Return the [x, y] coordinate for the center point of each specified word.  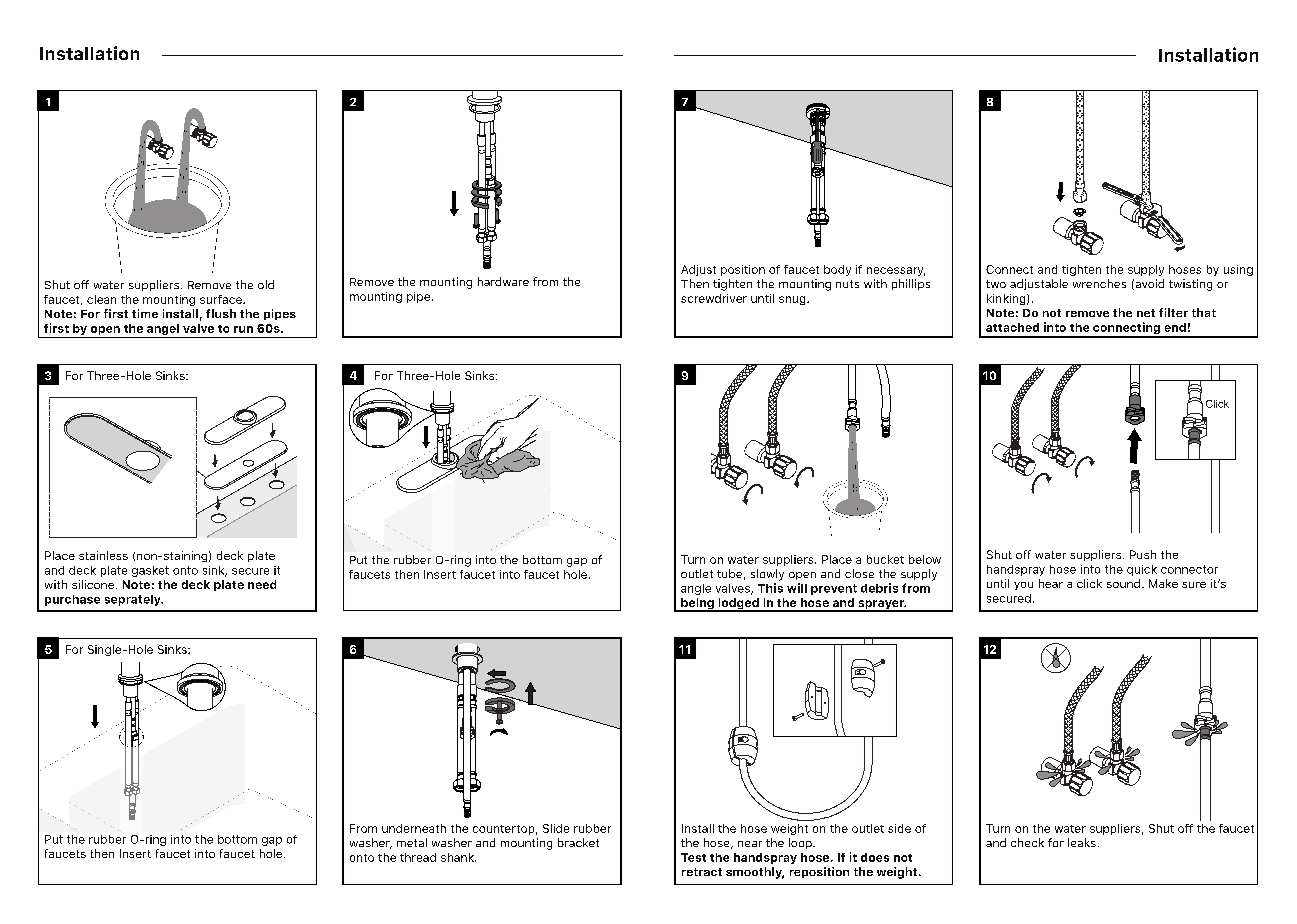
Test [693, 857]
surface [222, 299]
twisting [1190, 285]
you [1023, 586]
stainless [103, 555]
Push [1143, 554]
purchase [72, 600]
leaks [1082, 842]
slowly [767, 575]
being [697, 605]
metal [412, 842]
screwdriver [714, 298]
